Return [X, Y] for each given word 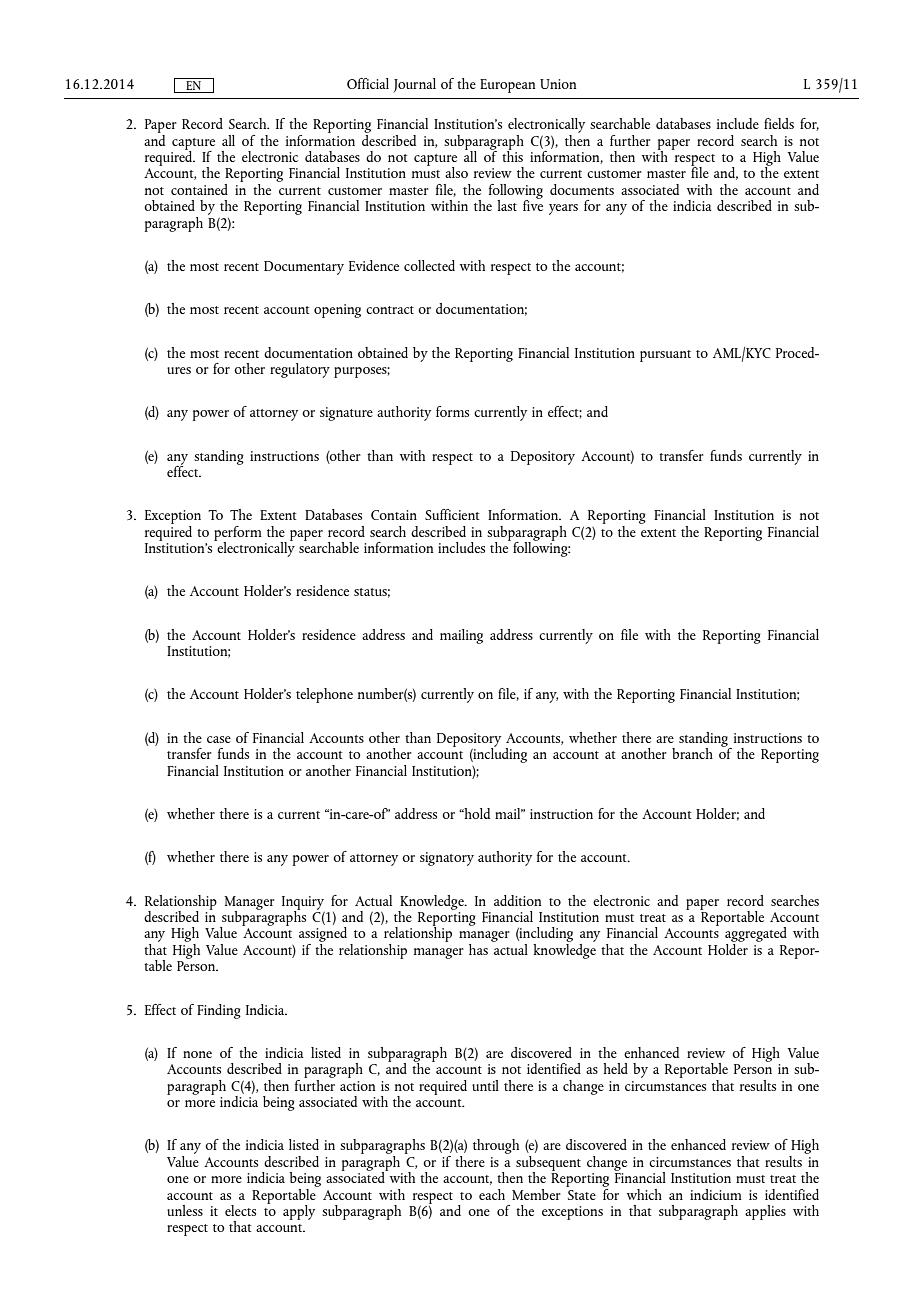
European [507, 86]
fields [779, 123]
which [644, 1194]
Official [368, 83]
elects [240, 1210]
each [492, 1194]
